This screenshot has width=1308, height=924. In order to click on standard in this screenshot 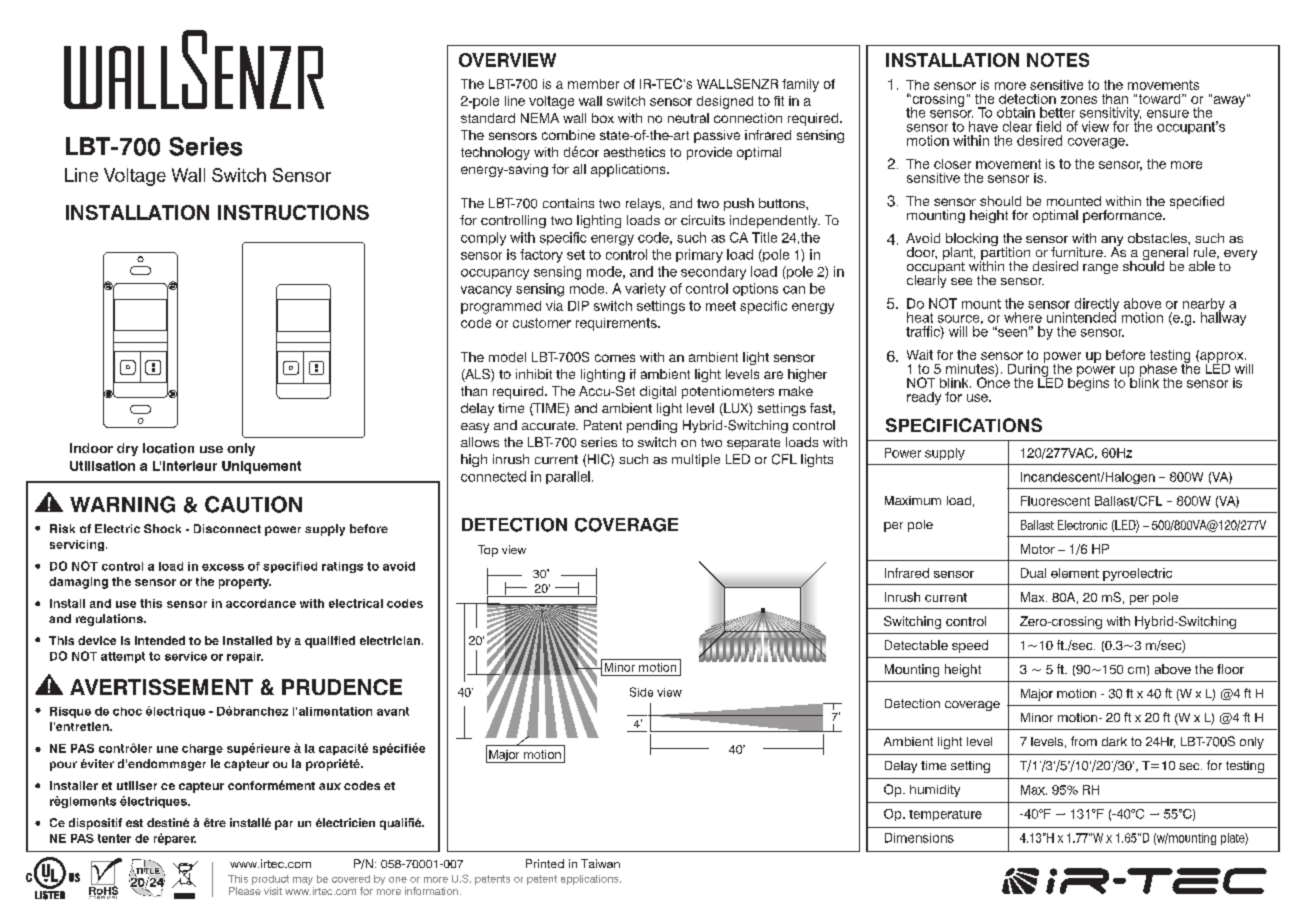, I will do `click(488, 118)`.
